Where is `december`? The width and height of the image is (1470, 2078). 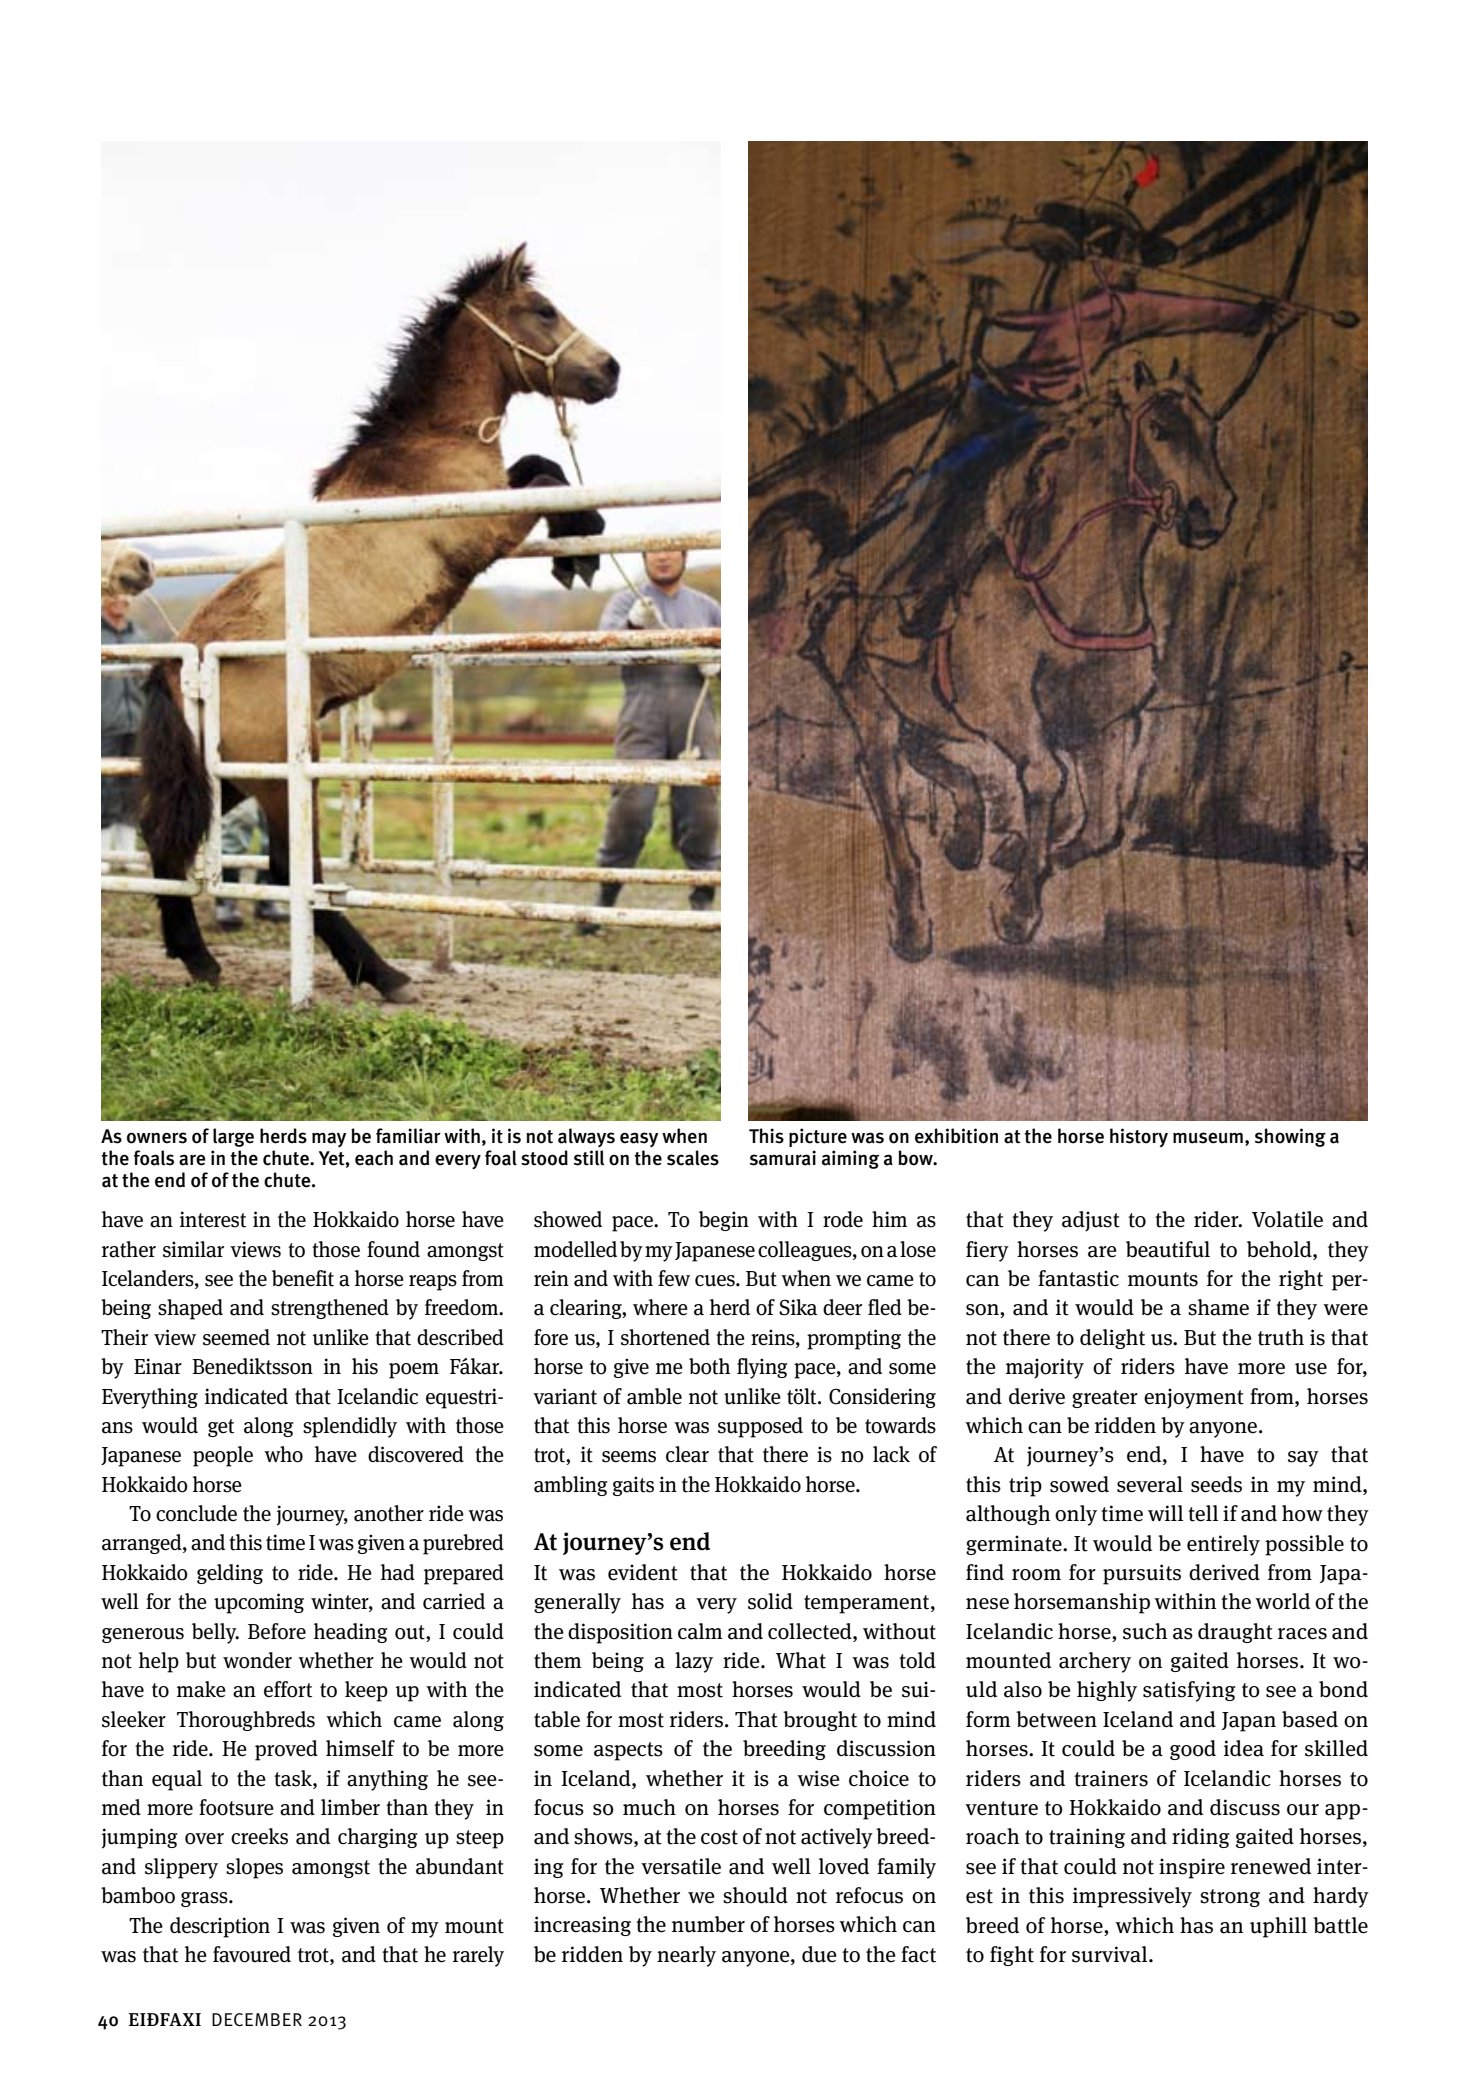
december is located at coordinates (257, 2019).
